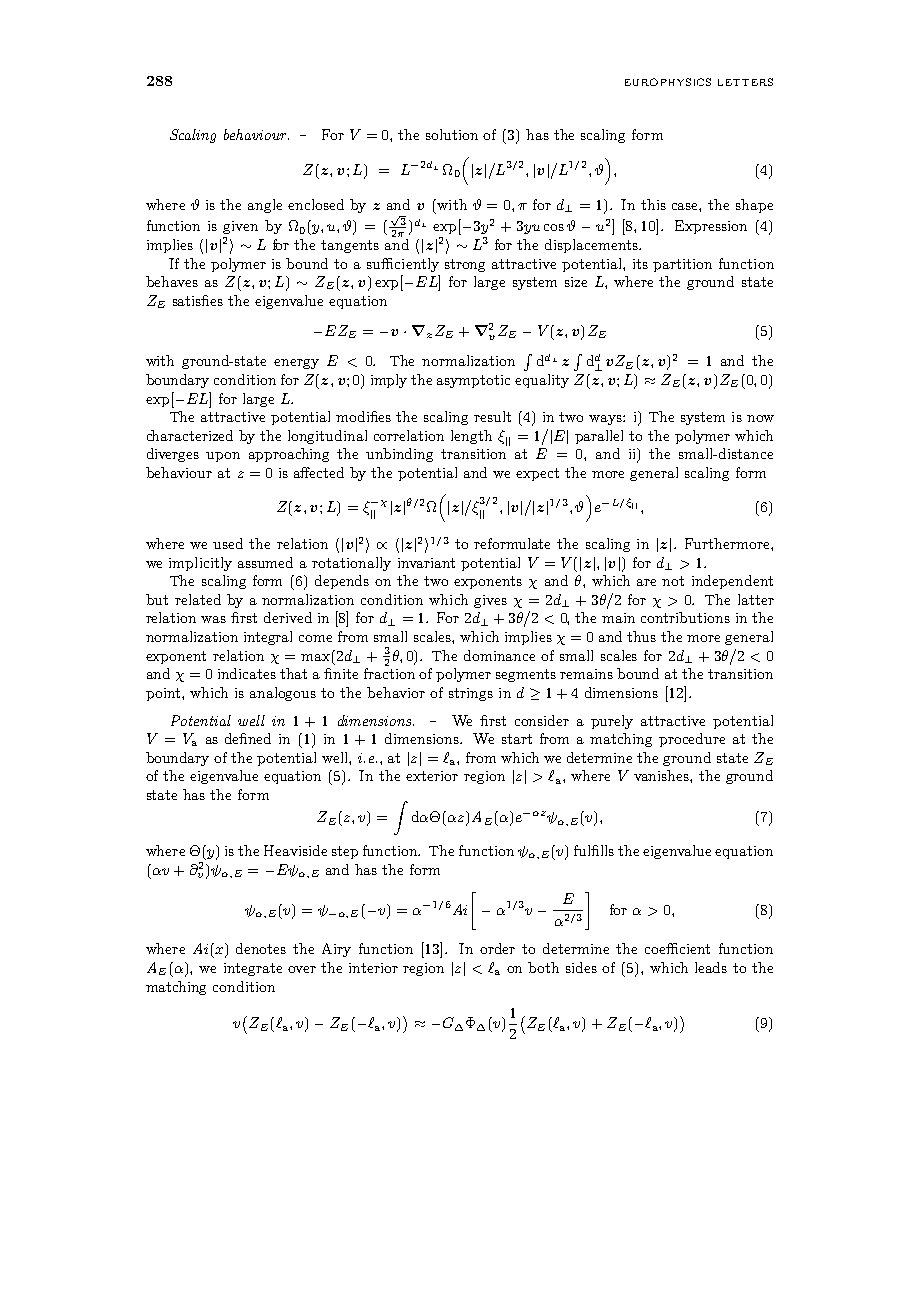  I want to click on behaves, so click(172, 281).
